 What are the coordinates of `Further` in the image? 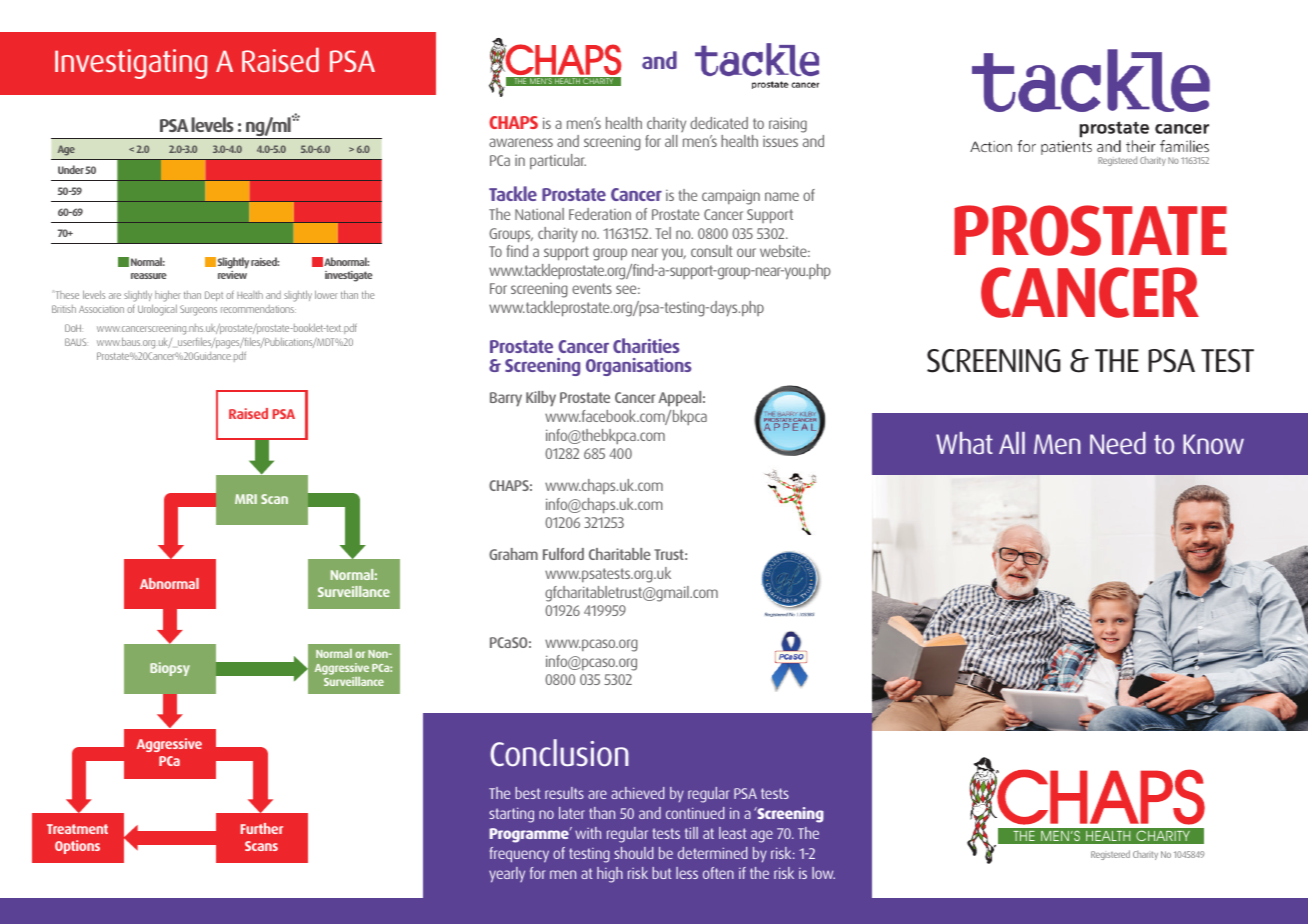 It's located at (262, 828).
